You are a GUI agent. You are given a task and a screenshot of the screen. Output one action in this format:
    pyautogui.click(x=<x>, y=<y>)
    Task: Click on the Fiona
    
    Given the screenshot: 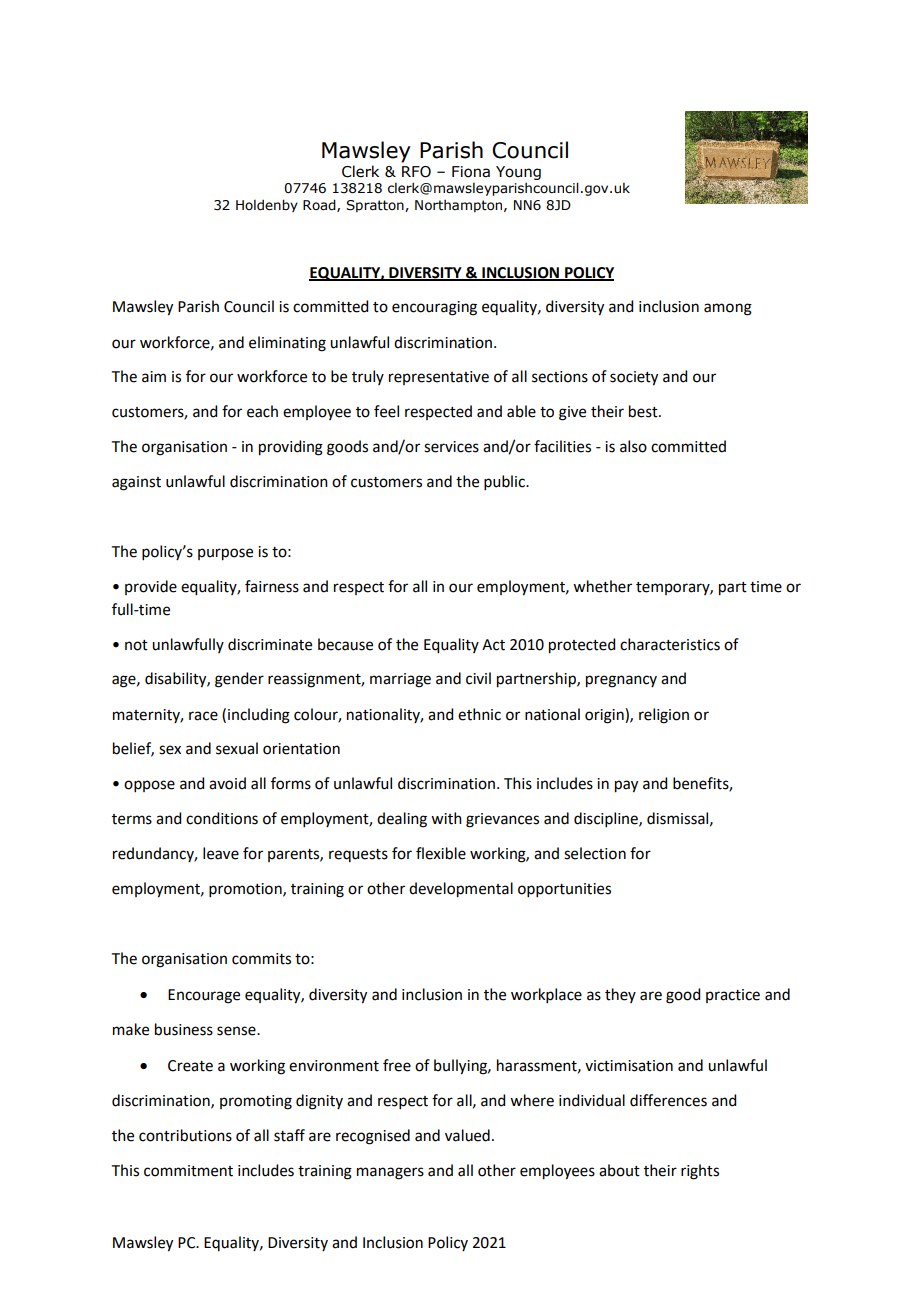 What is the action you would take?
    pyautogui.click(x=471, y=172)
